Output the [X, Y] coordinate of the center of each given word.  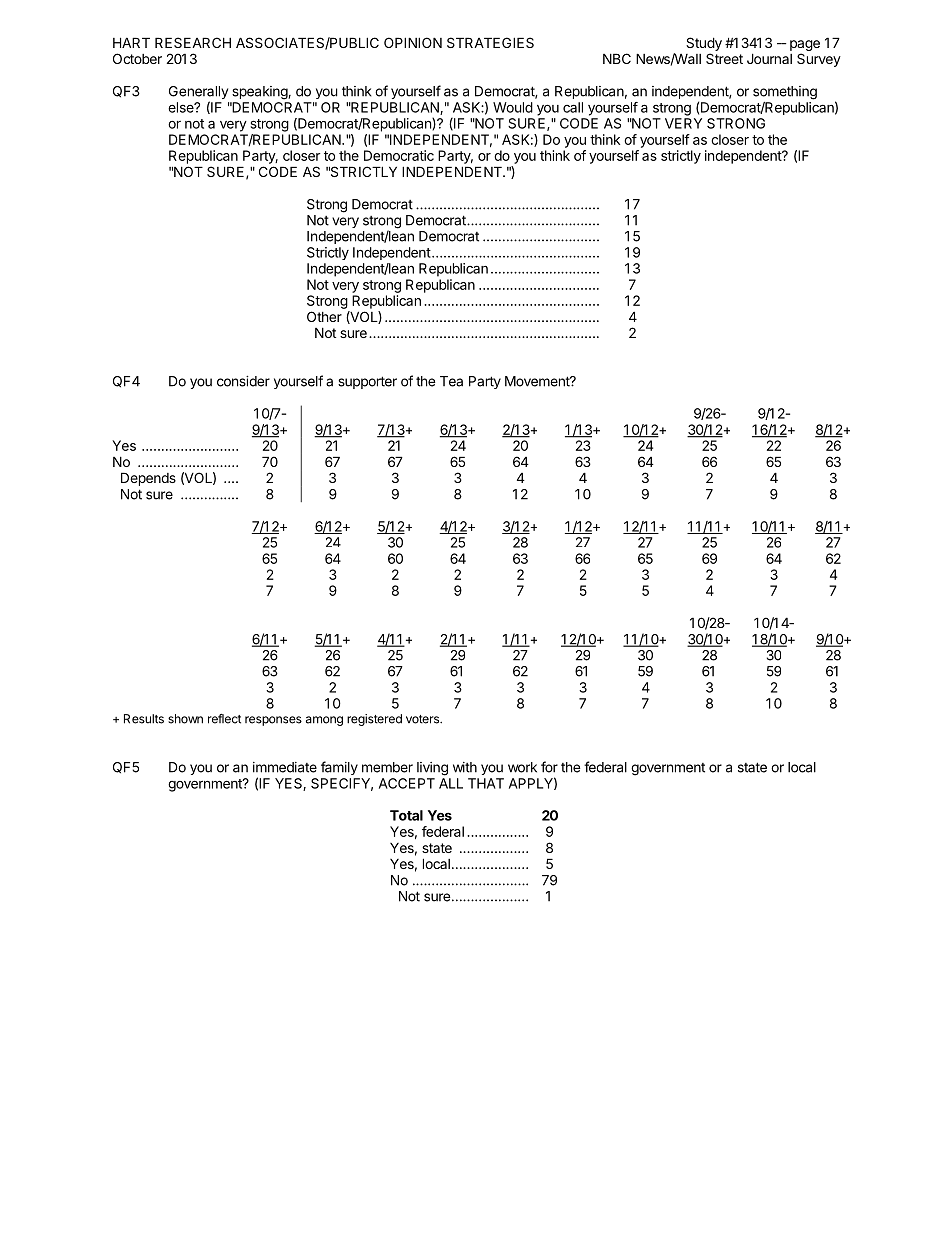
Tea [451, 381]
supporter [367, 382]
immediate [285, 767]
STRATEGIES [490, 42]
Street [724, 58]
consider [243, 381]
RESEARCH [193, 42]
